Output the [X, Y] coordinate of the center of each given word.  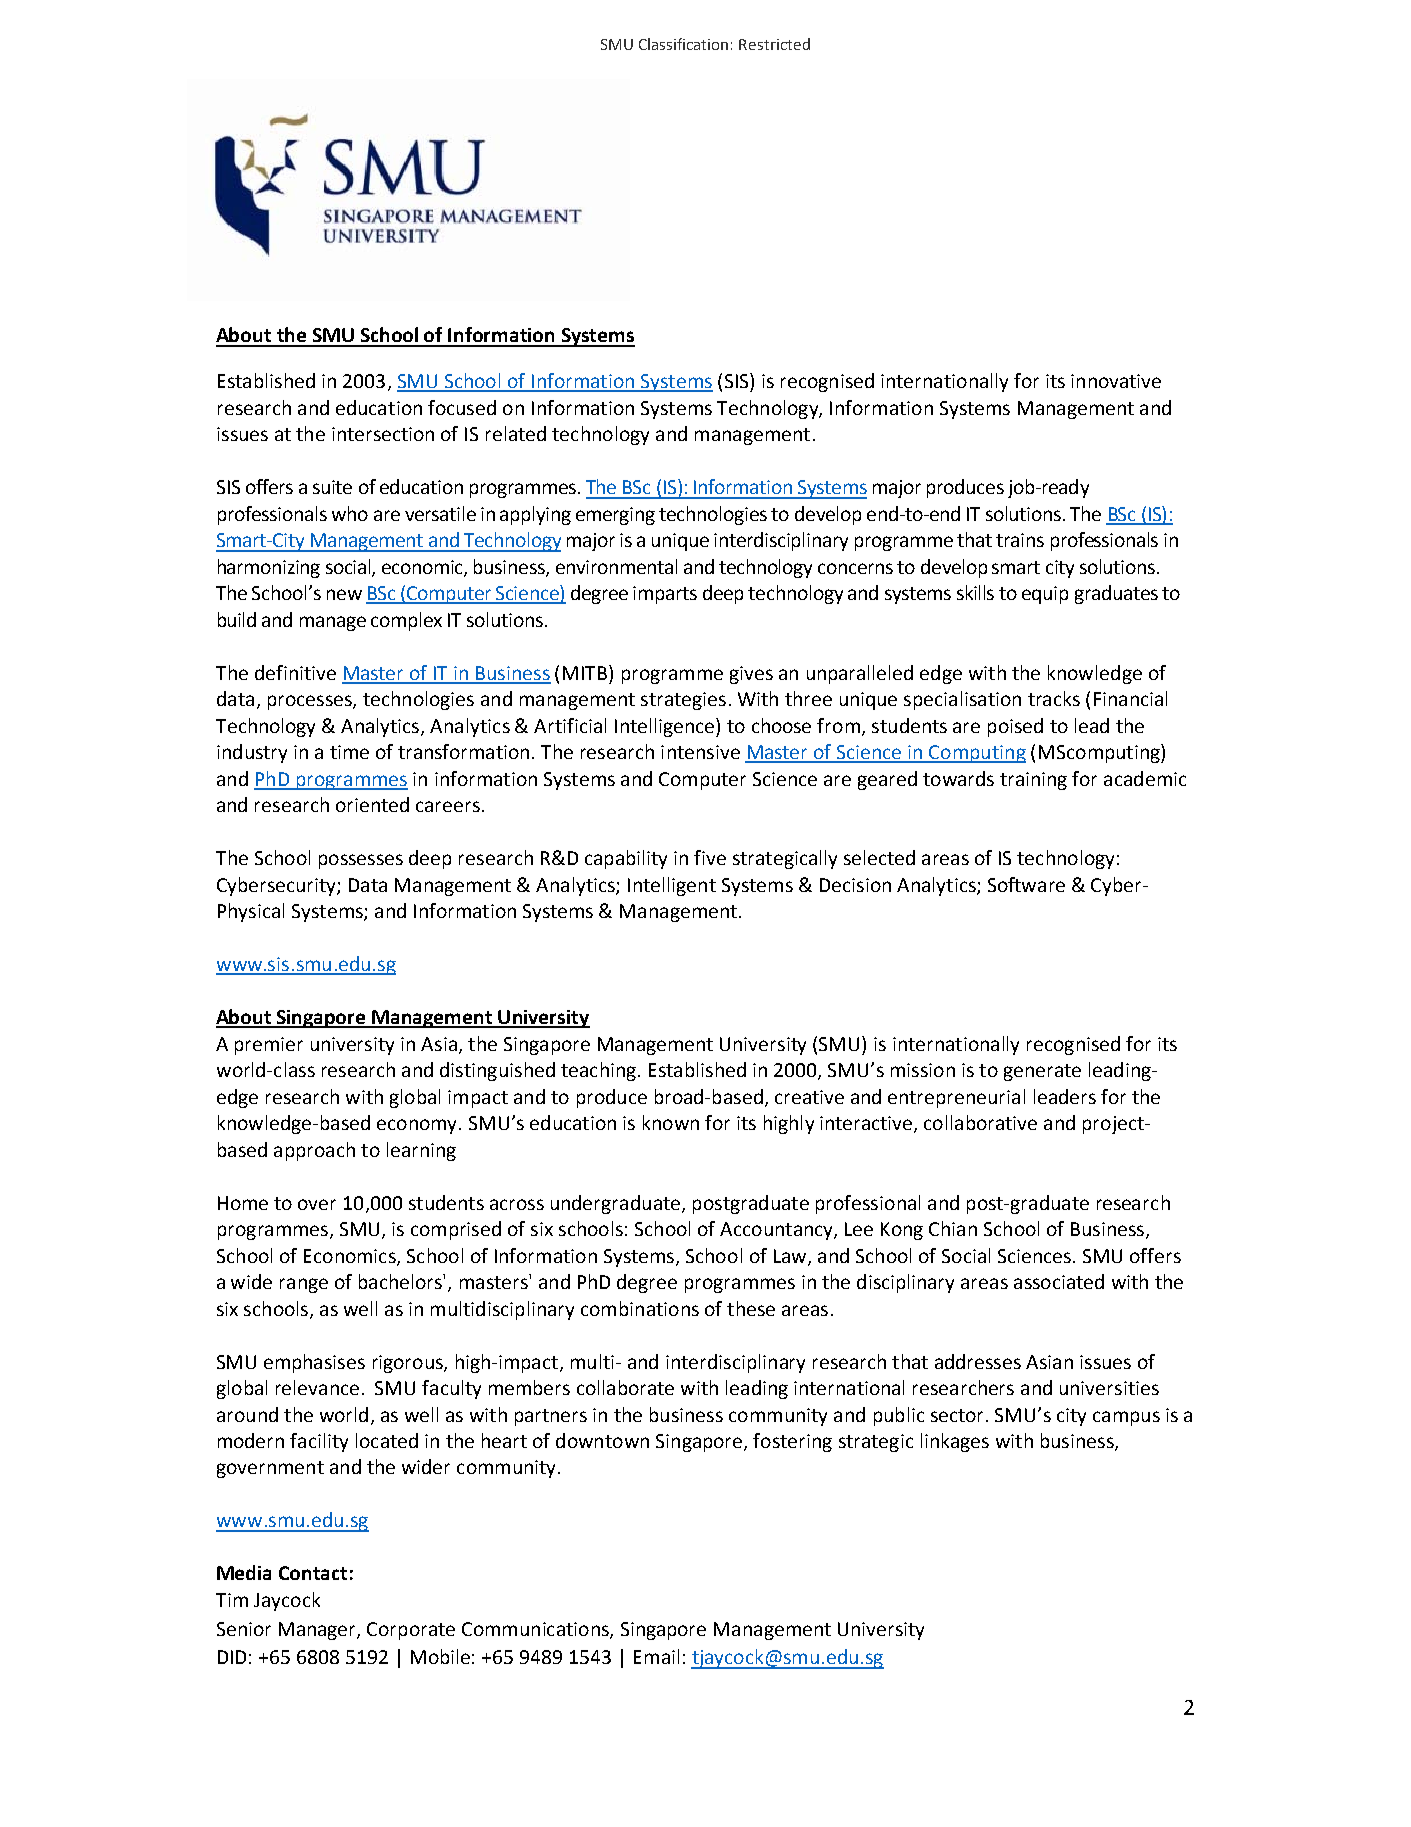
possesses [361, 861]
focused [462, 407]
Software [1026, 884]
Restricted [774, 44]
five [710, 857]
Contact [313, 1573]
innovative [1116, 381]
